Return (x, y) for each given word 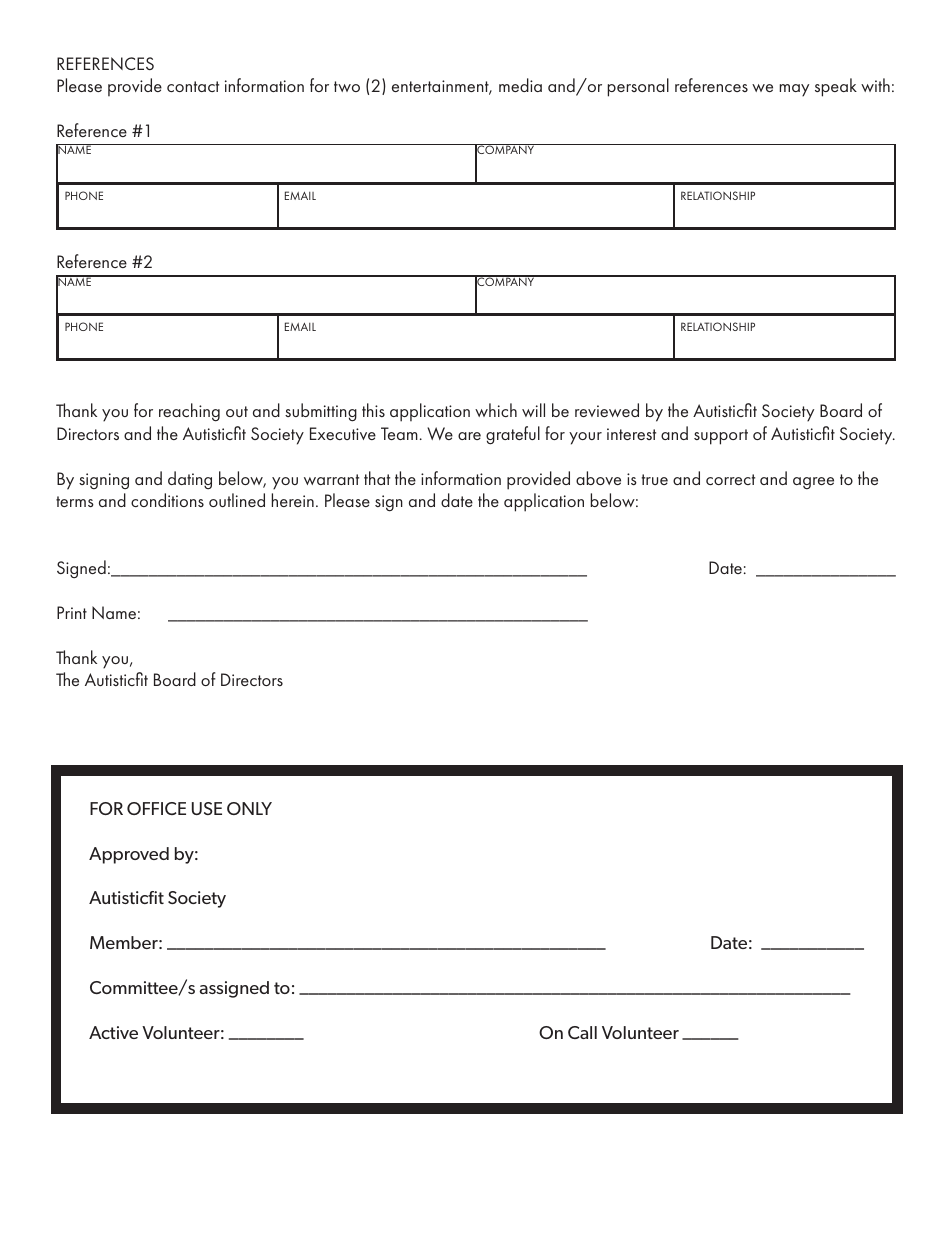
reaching (189, 412)
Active (113, 1032)
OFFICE (156, 808)
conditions (167, 500)
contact (193, 86)
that (377, 478)
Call (582, 1032)
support (721, 437)
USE (207, 808)
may (794, 90)
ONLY (249, 808)
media (520, 85)
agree (813, 483)
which (496, 410)
